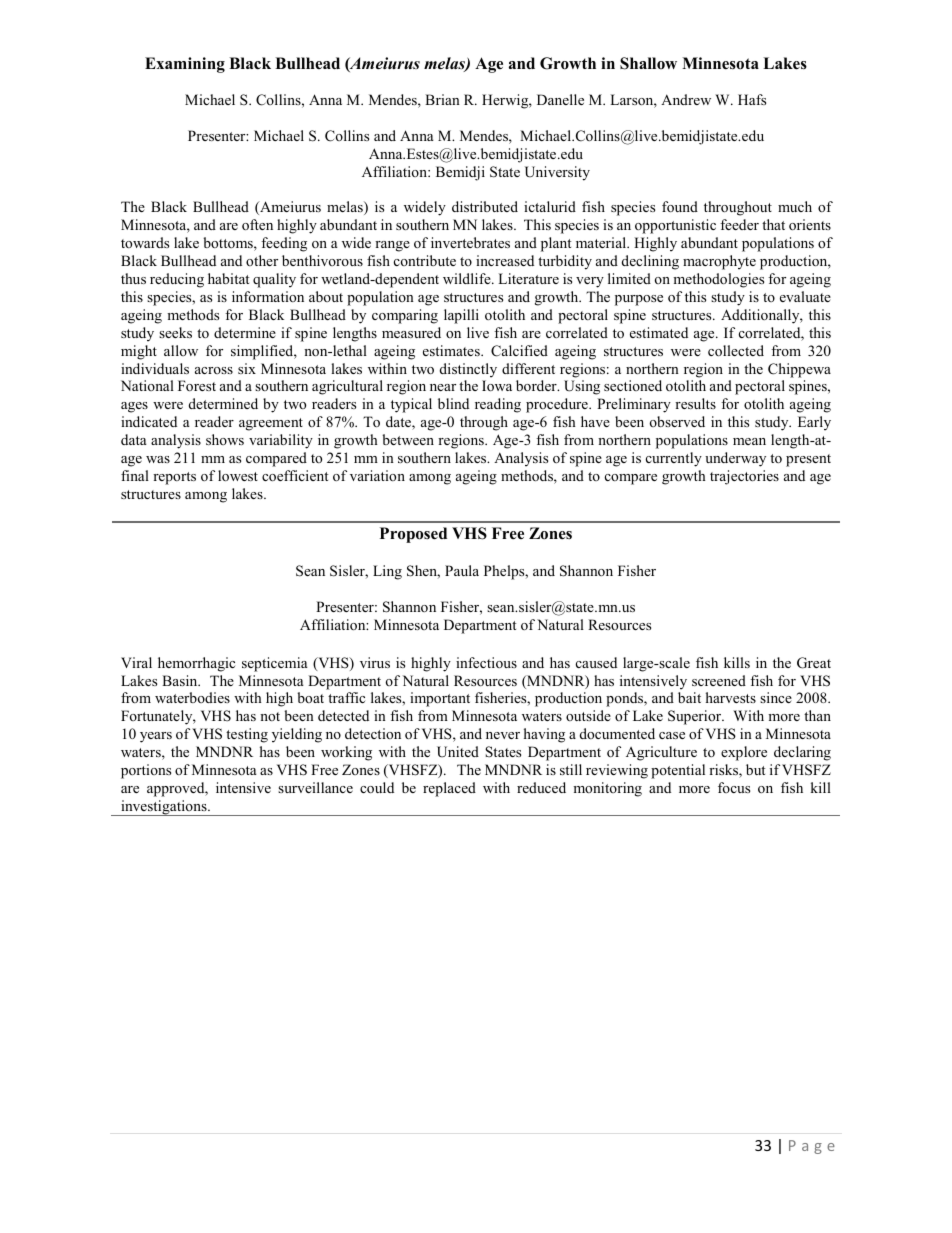 Image resolution: width=952 pixels, height=1233 pixels. I want to click on Brian, so click(442, 99).
